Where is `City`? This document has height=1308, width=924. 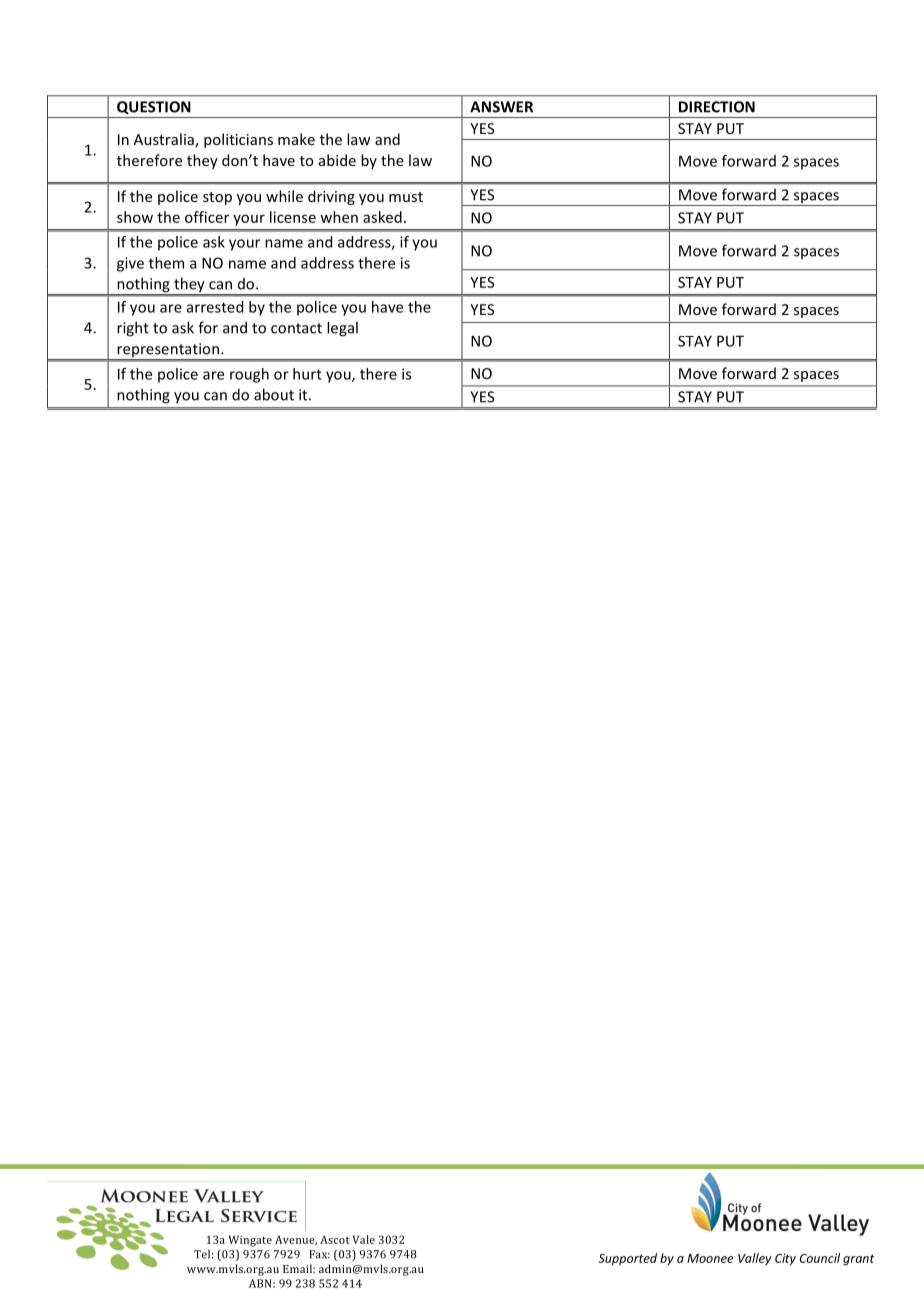 City is located at coordinates (785, 1259).
